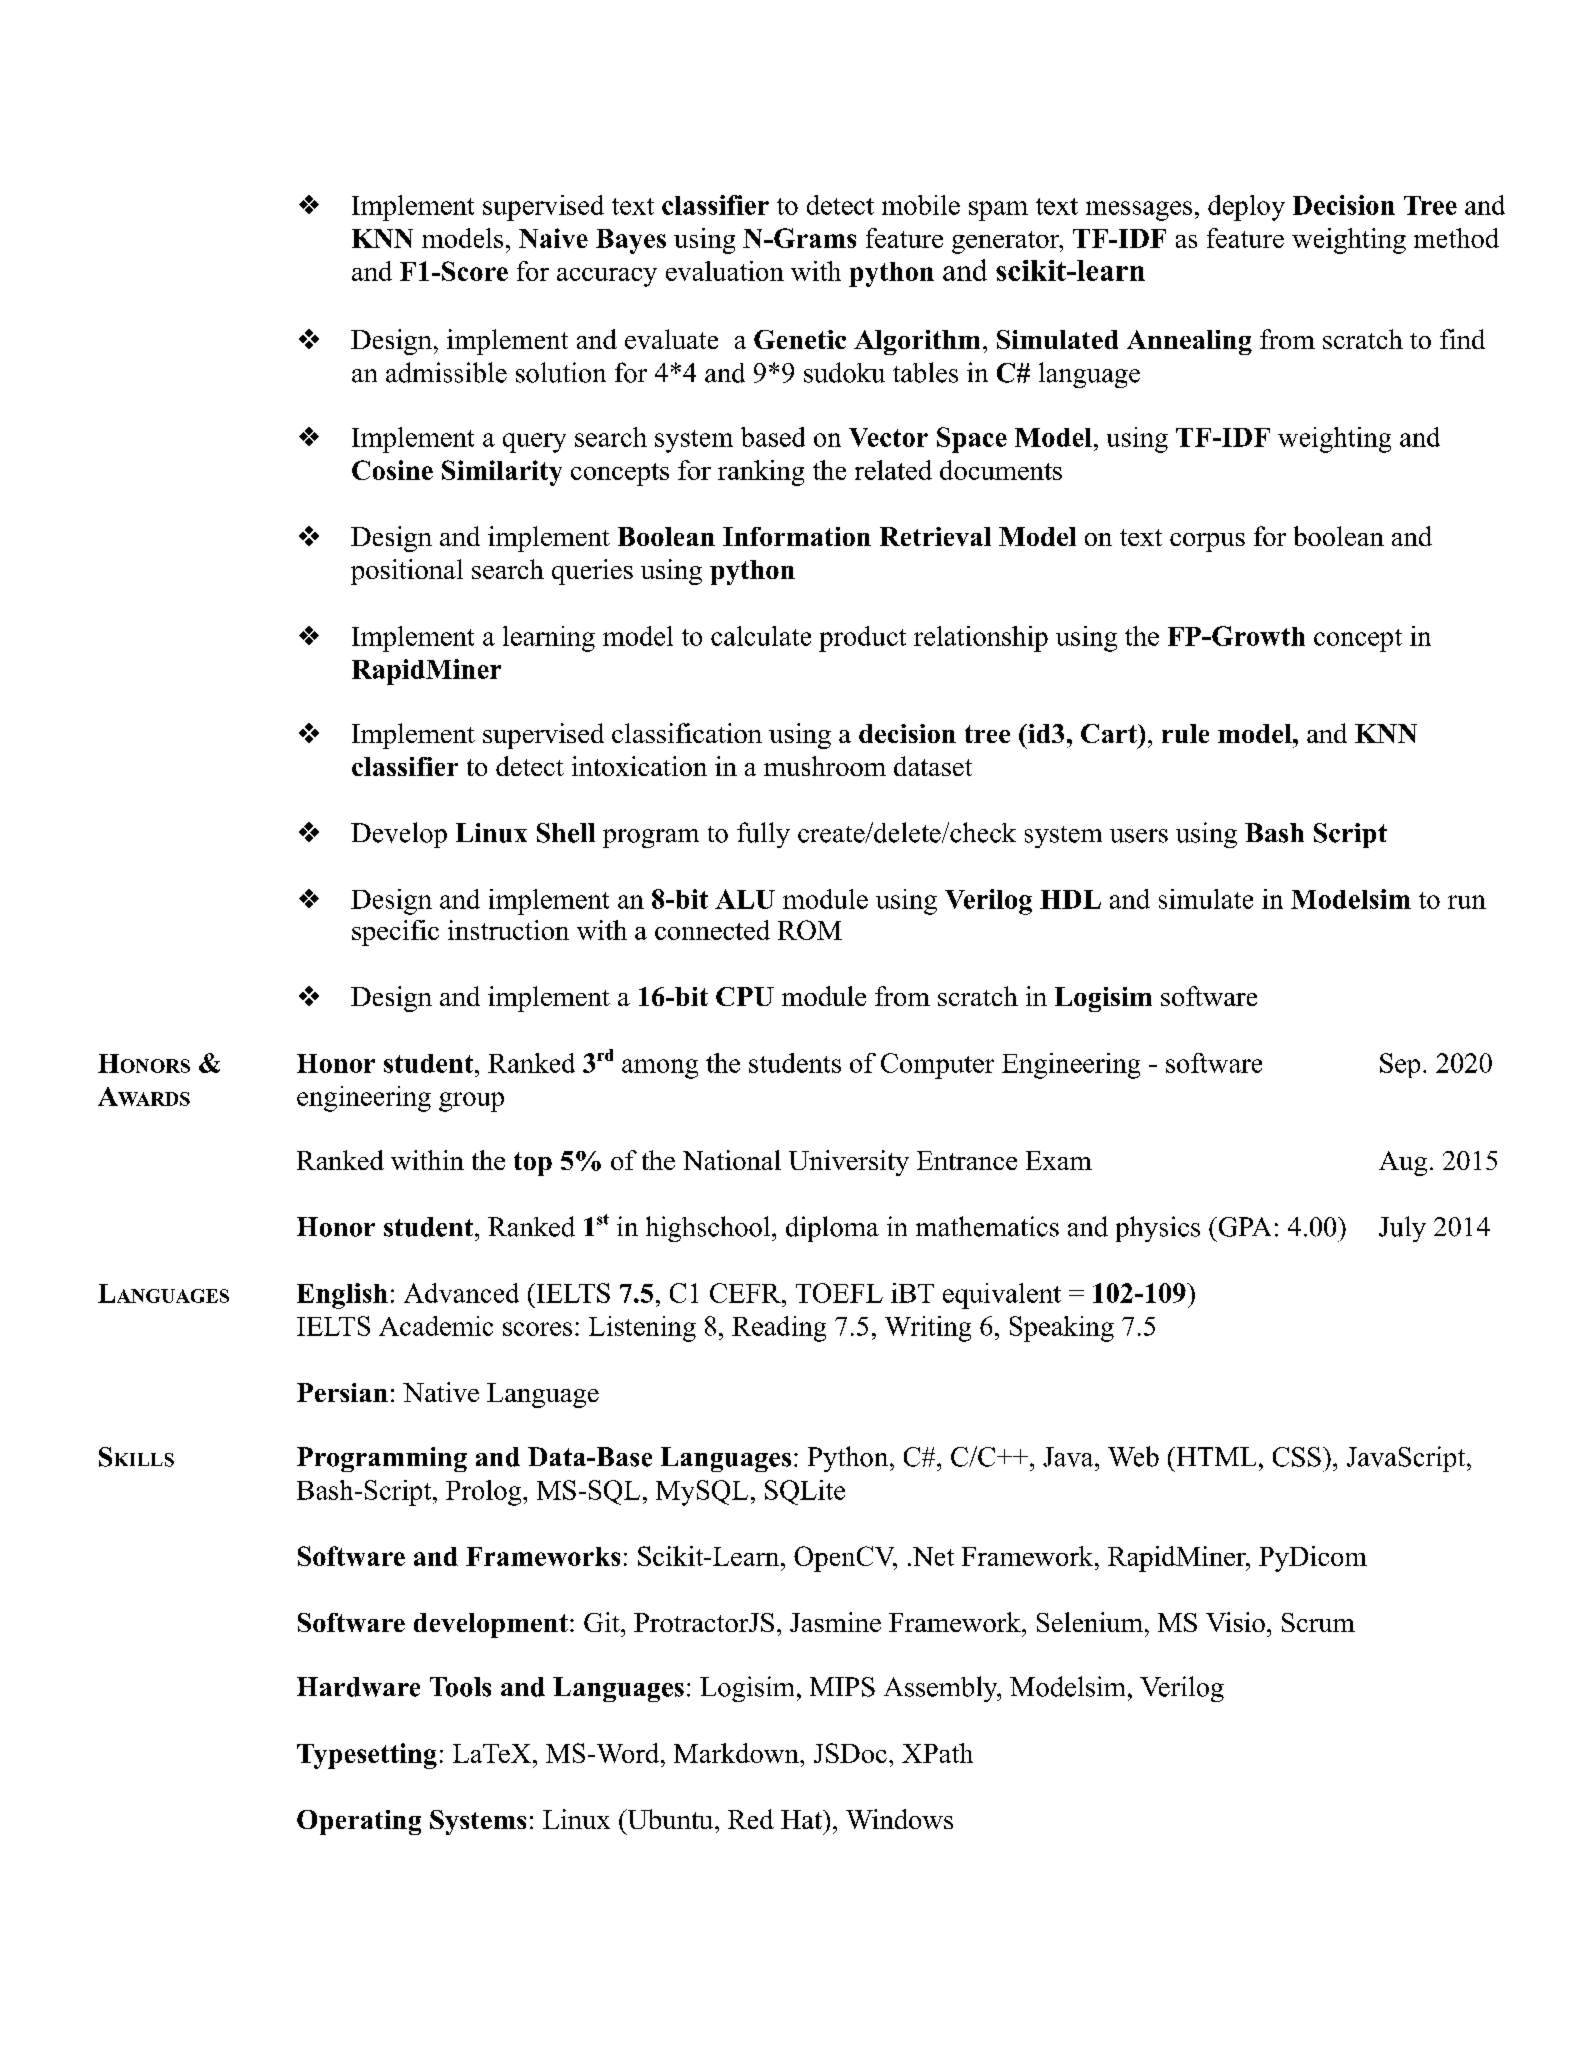 This document has width=1591, height=2059. I want to click on product, so click(862, 639).
